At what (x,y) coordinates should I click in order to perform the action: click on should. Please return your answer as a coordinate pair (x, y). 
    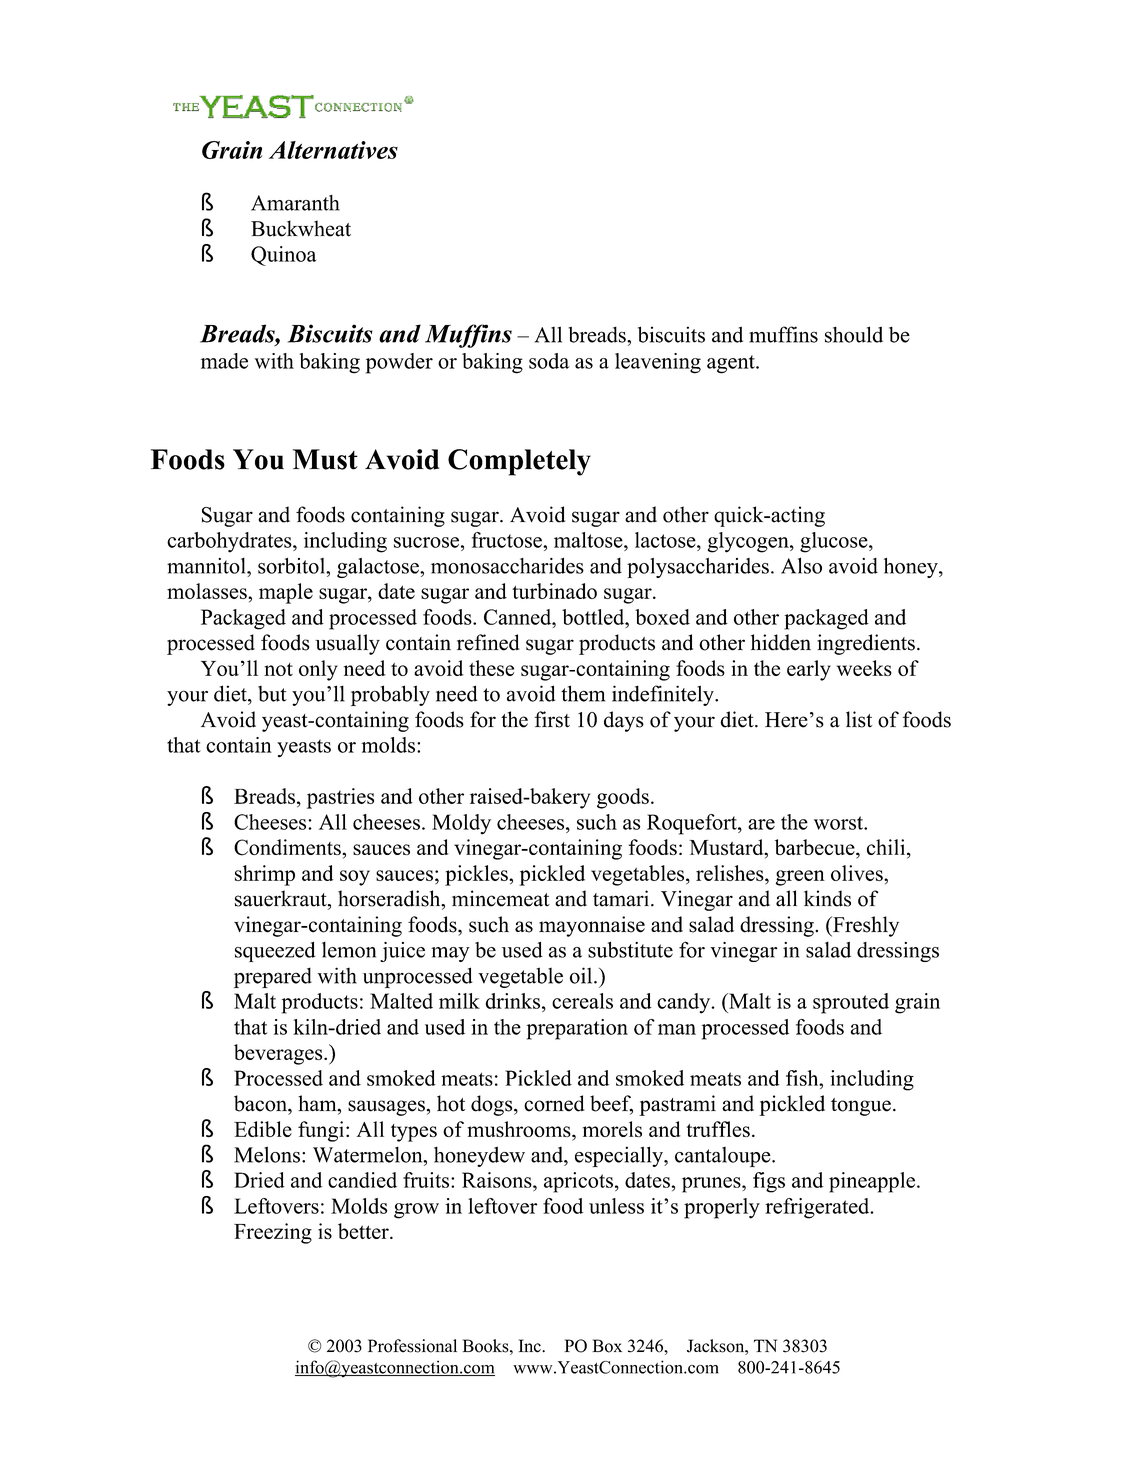
    Looking at the image, I should click on (854, 334).
